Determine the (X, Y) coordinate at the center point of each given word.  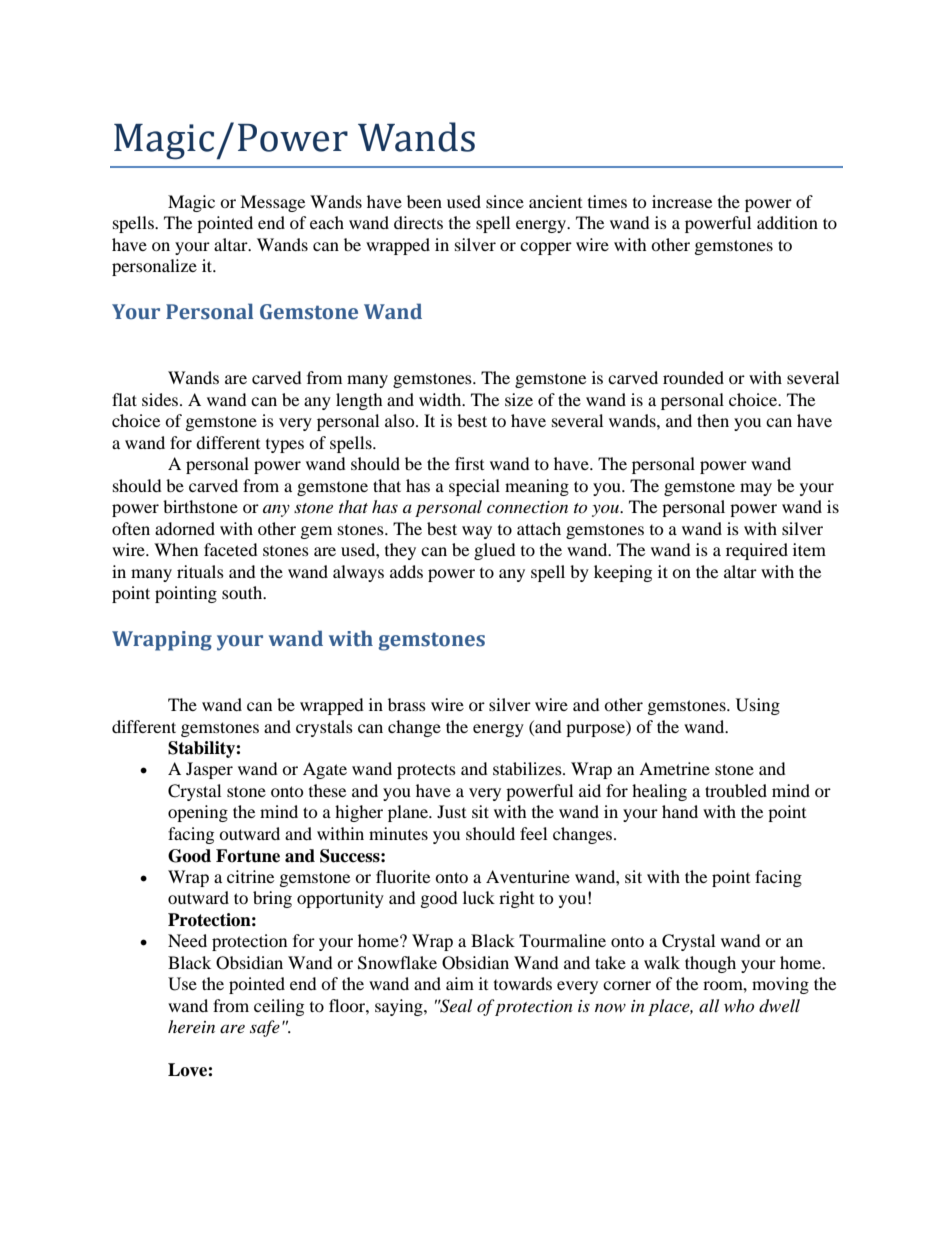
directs (418, 222)
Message (272, 203)
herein (191, 1026)
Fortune (248, 856)
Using (758, 706)
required (757, 551)
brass (407, 704)
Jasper (209, 770)
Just (451, 811)
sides (161, 399)
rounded (693, 377)
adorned (185, 528)
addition (787, 222)
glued (495, 551)
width (441, 399)
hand (680, 811)
